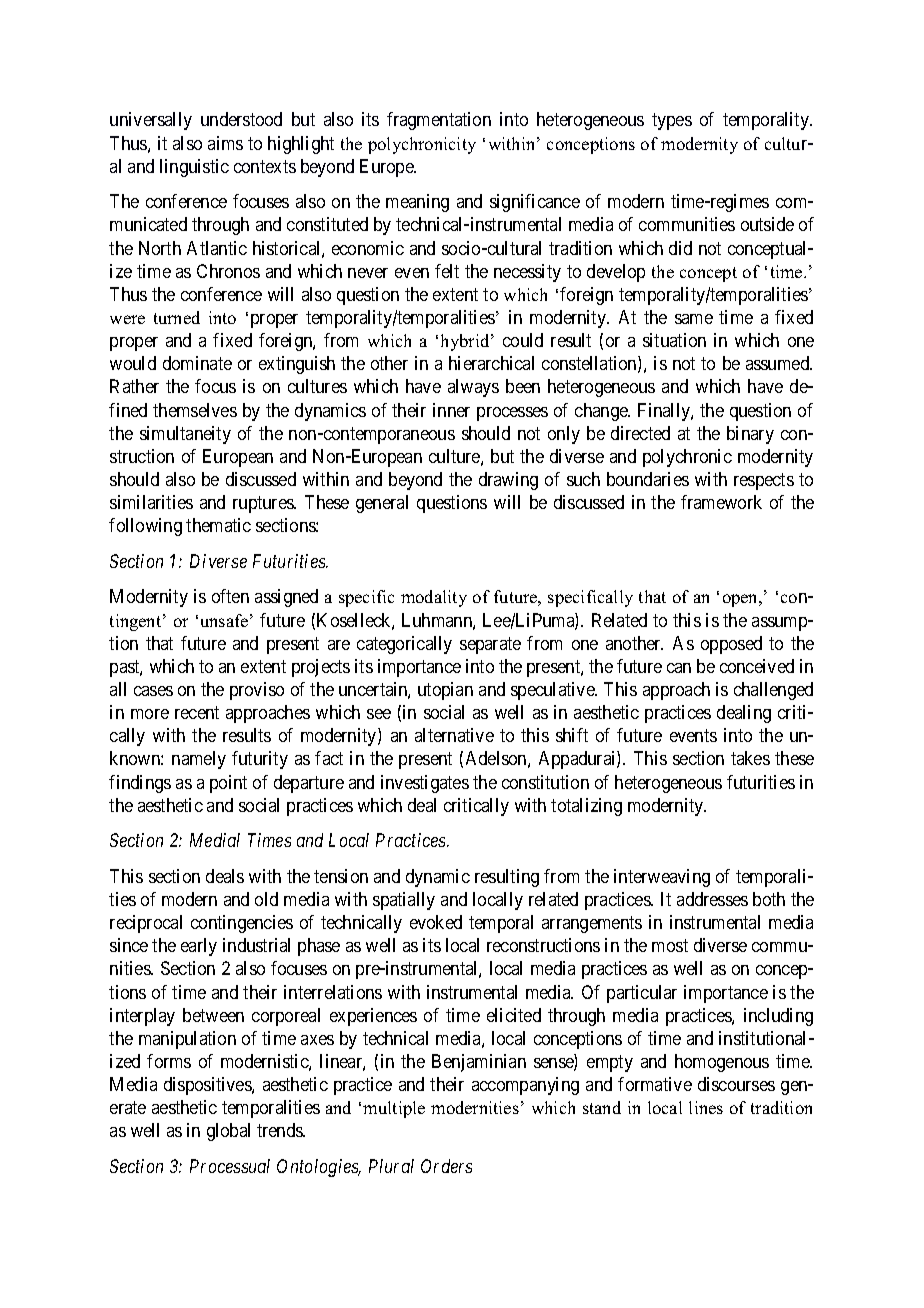  I want to click on global, so click(228, 1132).
